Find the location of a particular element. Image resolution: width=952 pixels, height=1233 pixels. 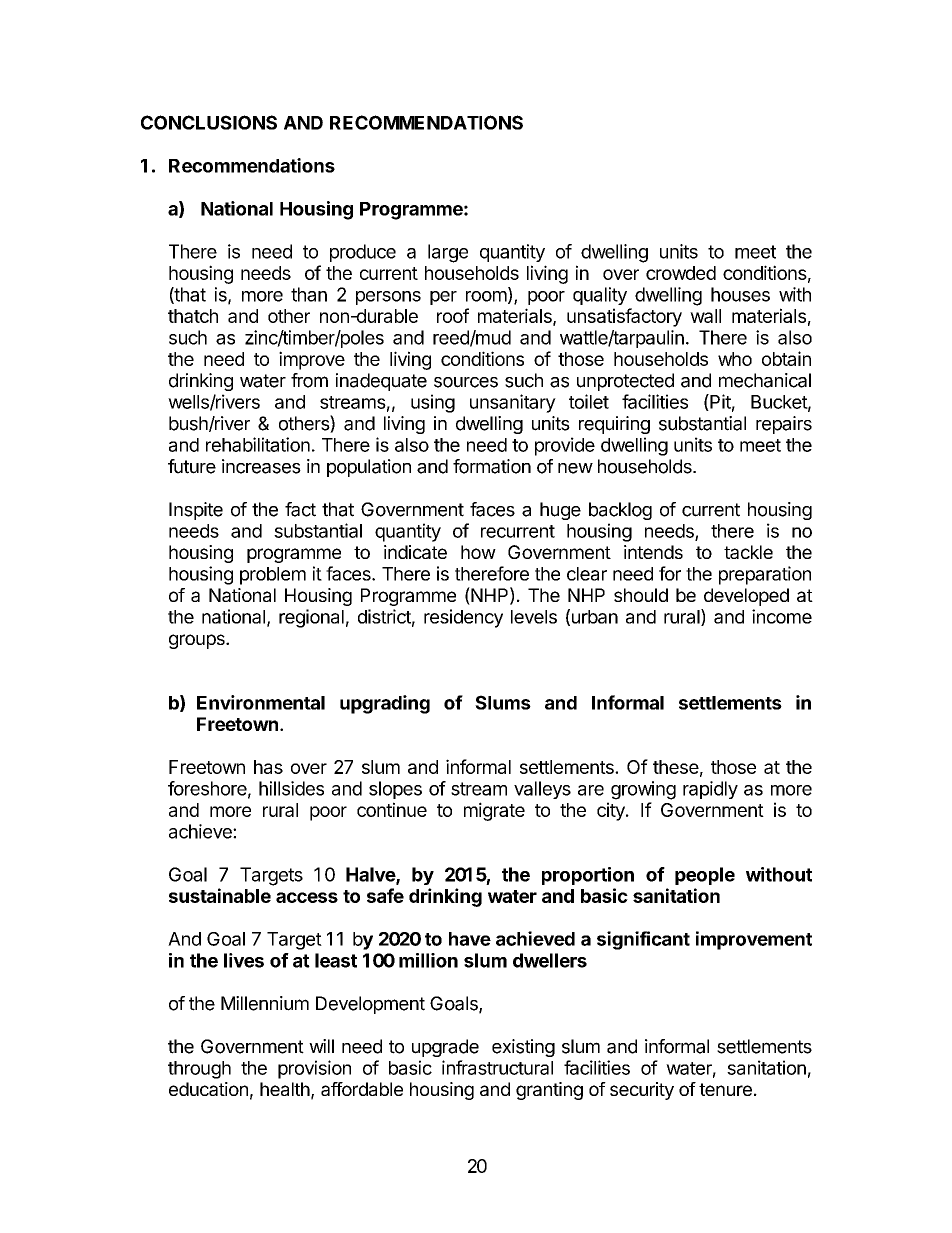

developed is located at coordinates (746, 597).
